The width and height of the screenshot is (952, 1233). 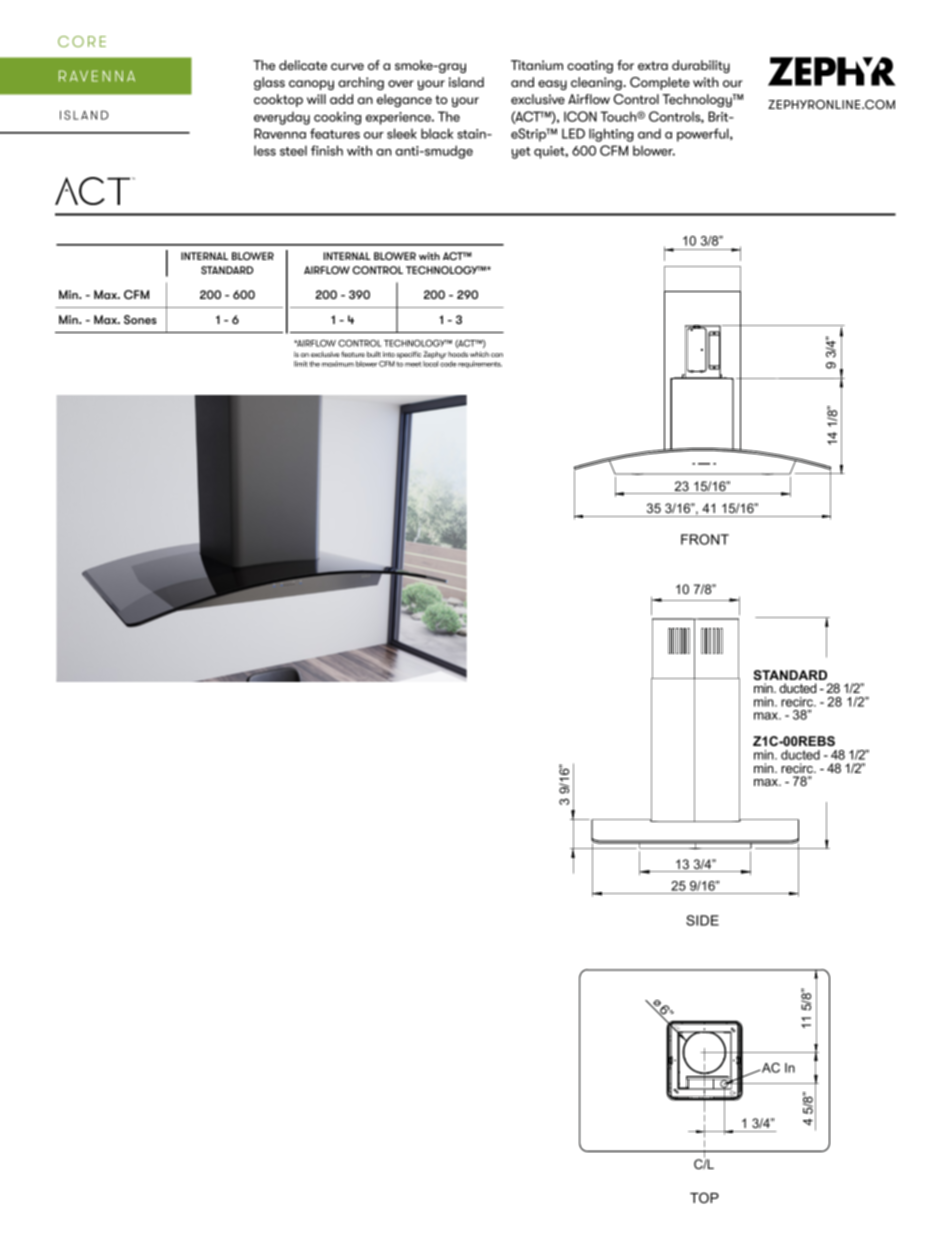 What do you see at coordinates (401, 83) in the screenshot?
I see `over` at bounding box center [401, 83].
